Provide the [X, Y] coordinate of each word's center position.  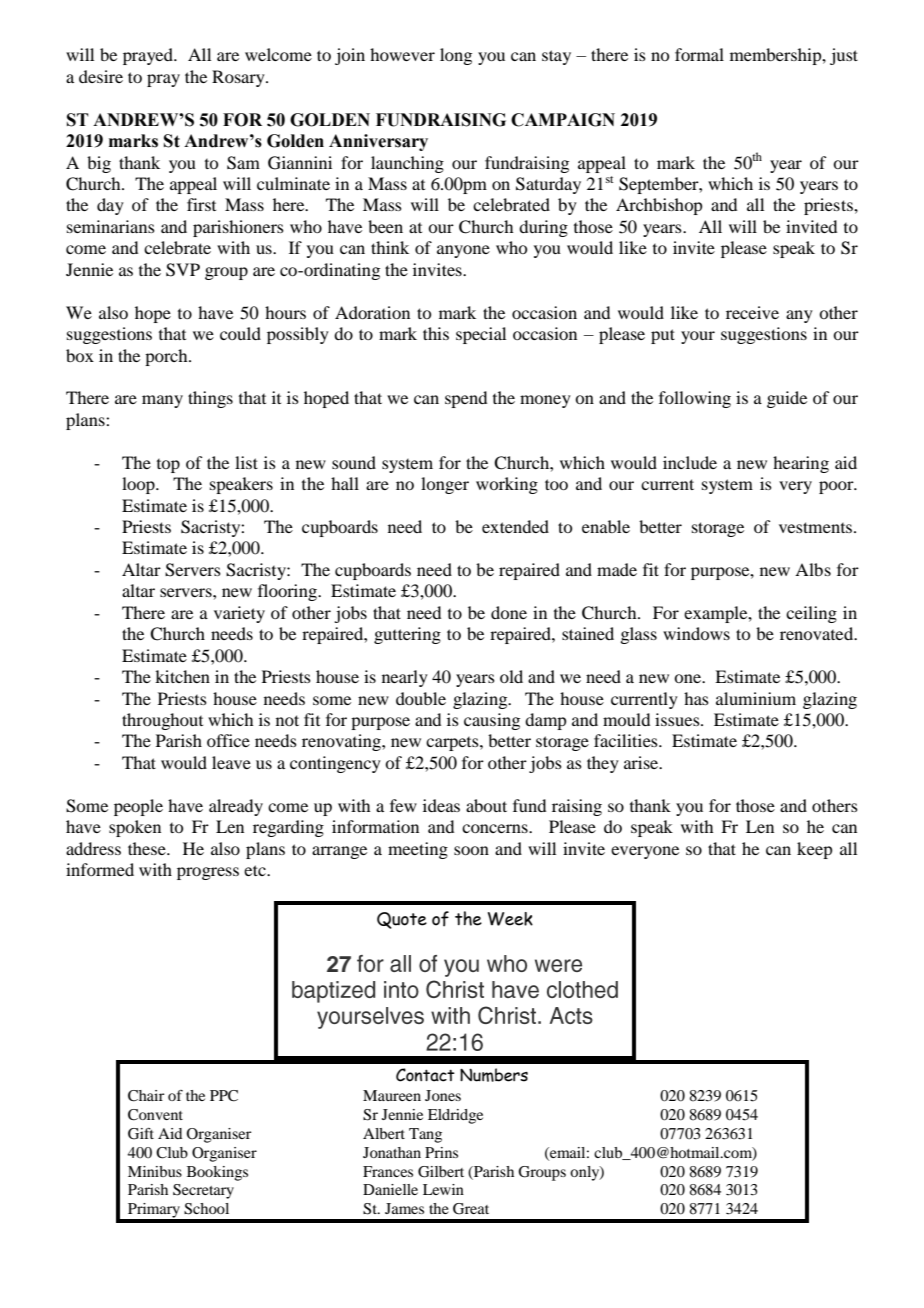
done [509, 612]
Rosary [239, 78]
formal [699, 54]
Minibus [155, 1171]
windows [696, 633]
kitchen [182, 676]
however [402, 54]
